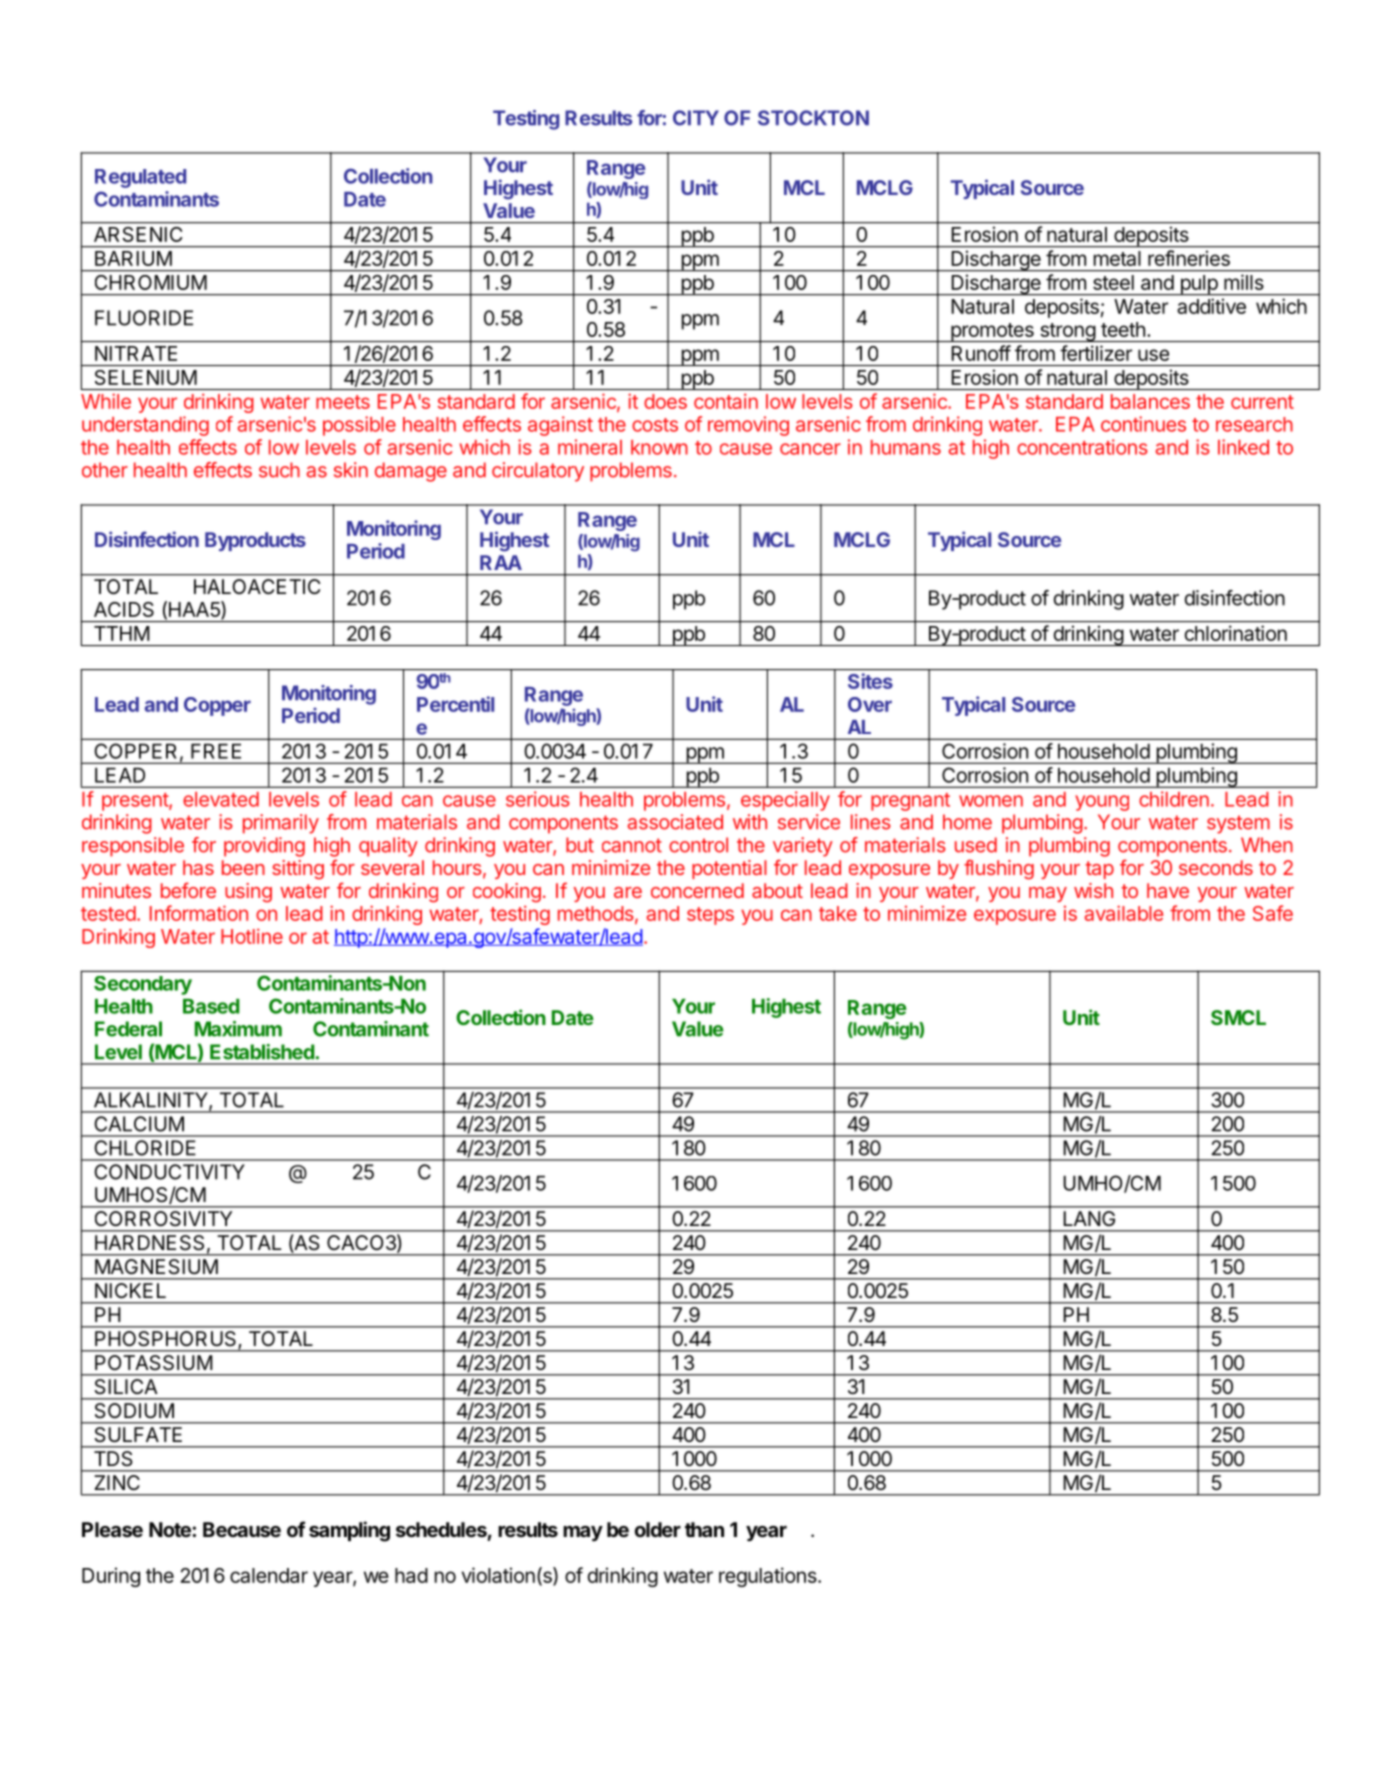  Describe the element at coordinates (813, 118) in the screenshot. I see `STOCKTON` at that location.
